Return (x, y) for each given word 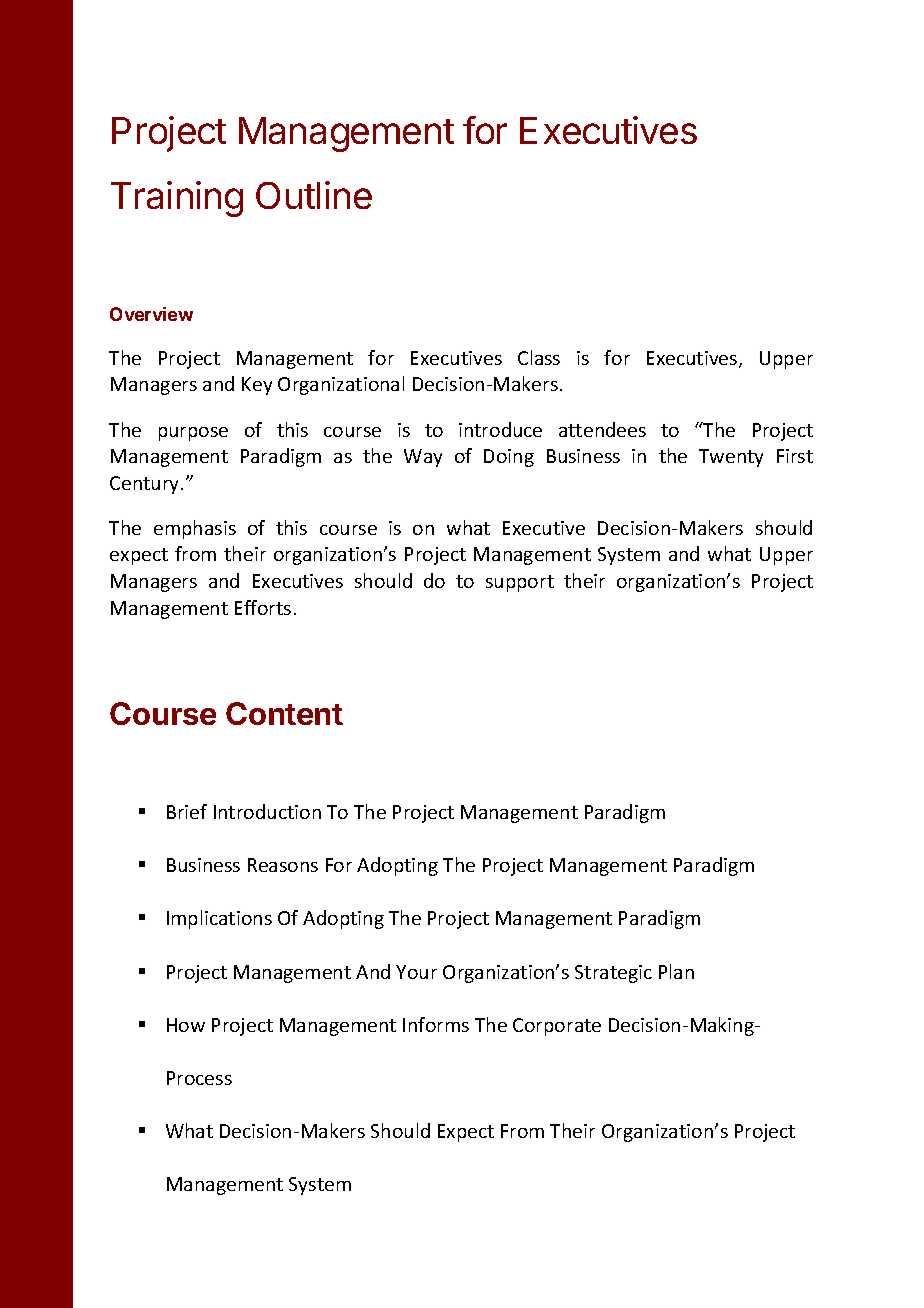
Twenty (731, 458)
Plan (676, 971)
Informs (436, 1024)
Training (177, 199)
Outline (314, 195)
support (520, 583)
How (186, 1025)
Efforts (263, 607)
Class (539, 357)
